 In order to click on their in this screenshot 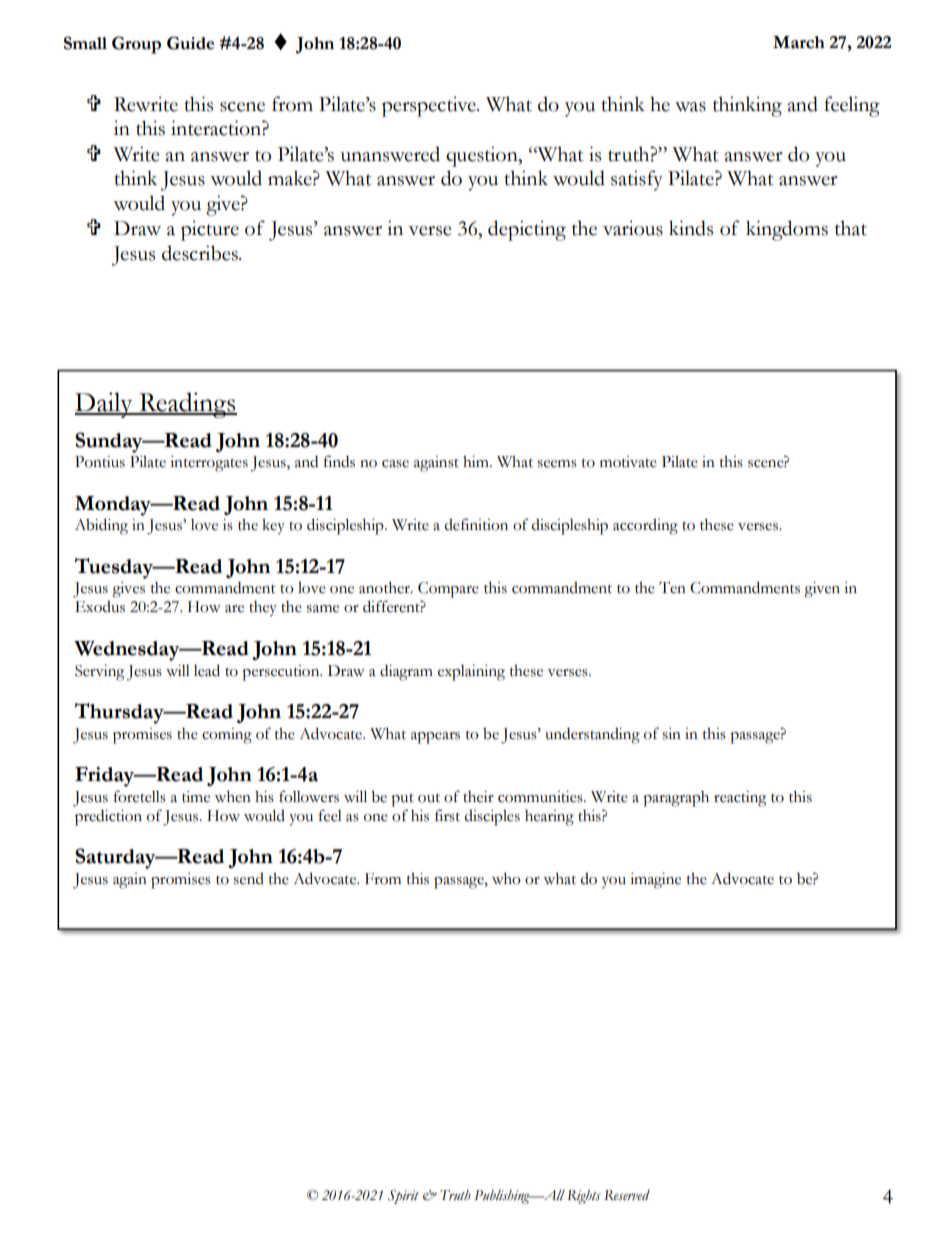, I will do `click(478, 797)`.
